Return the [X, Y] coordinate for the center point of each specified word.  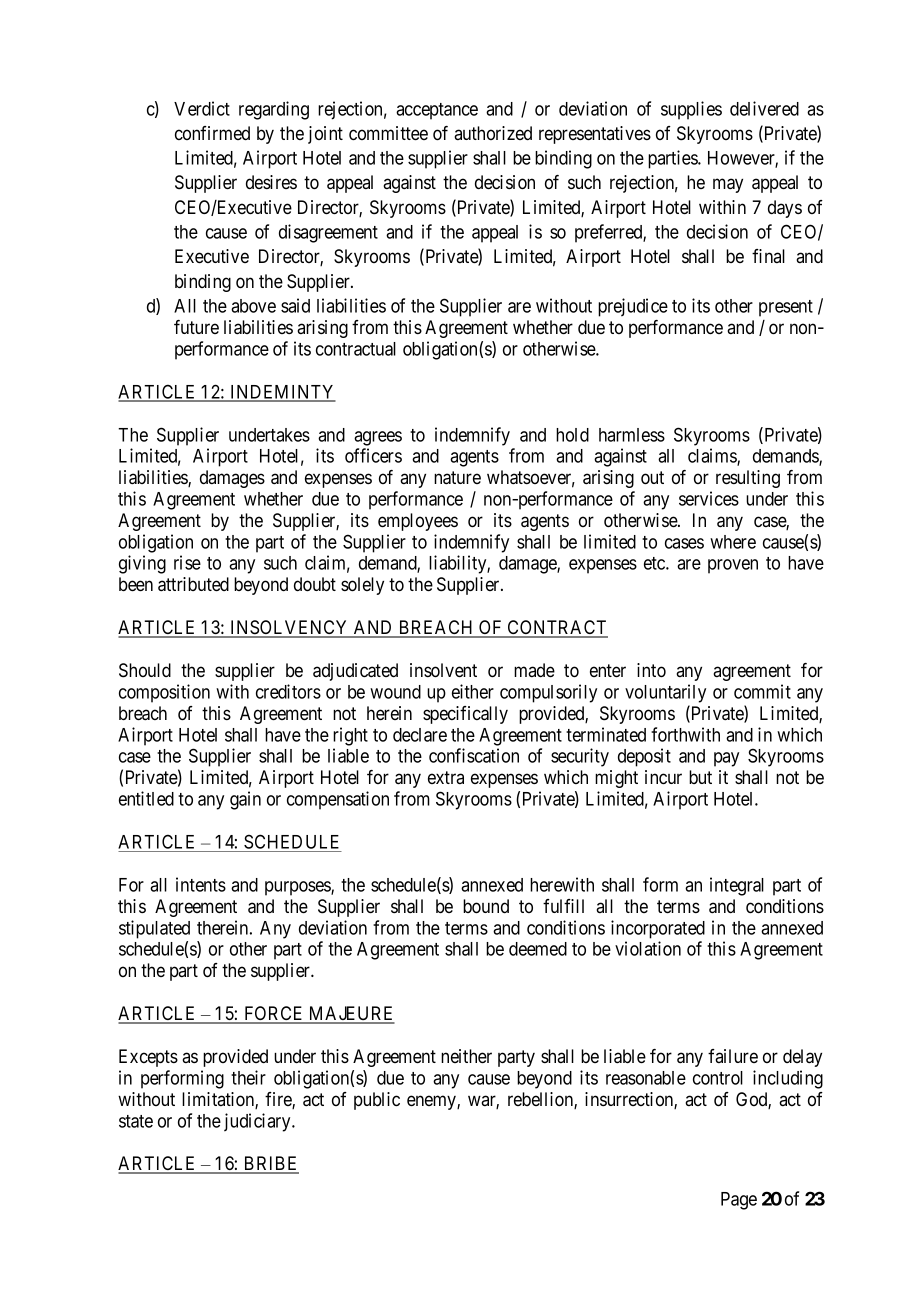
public [377, 1101]
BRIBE [270, 1164]
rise [187, 562]
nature [457, 478]
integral [737, 886]
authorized [493, 133]
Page [739, 1201]
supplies [691, 110]
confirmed [212, 133]
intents [201, 884]
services [709, 498]
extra [446, 777]
